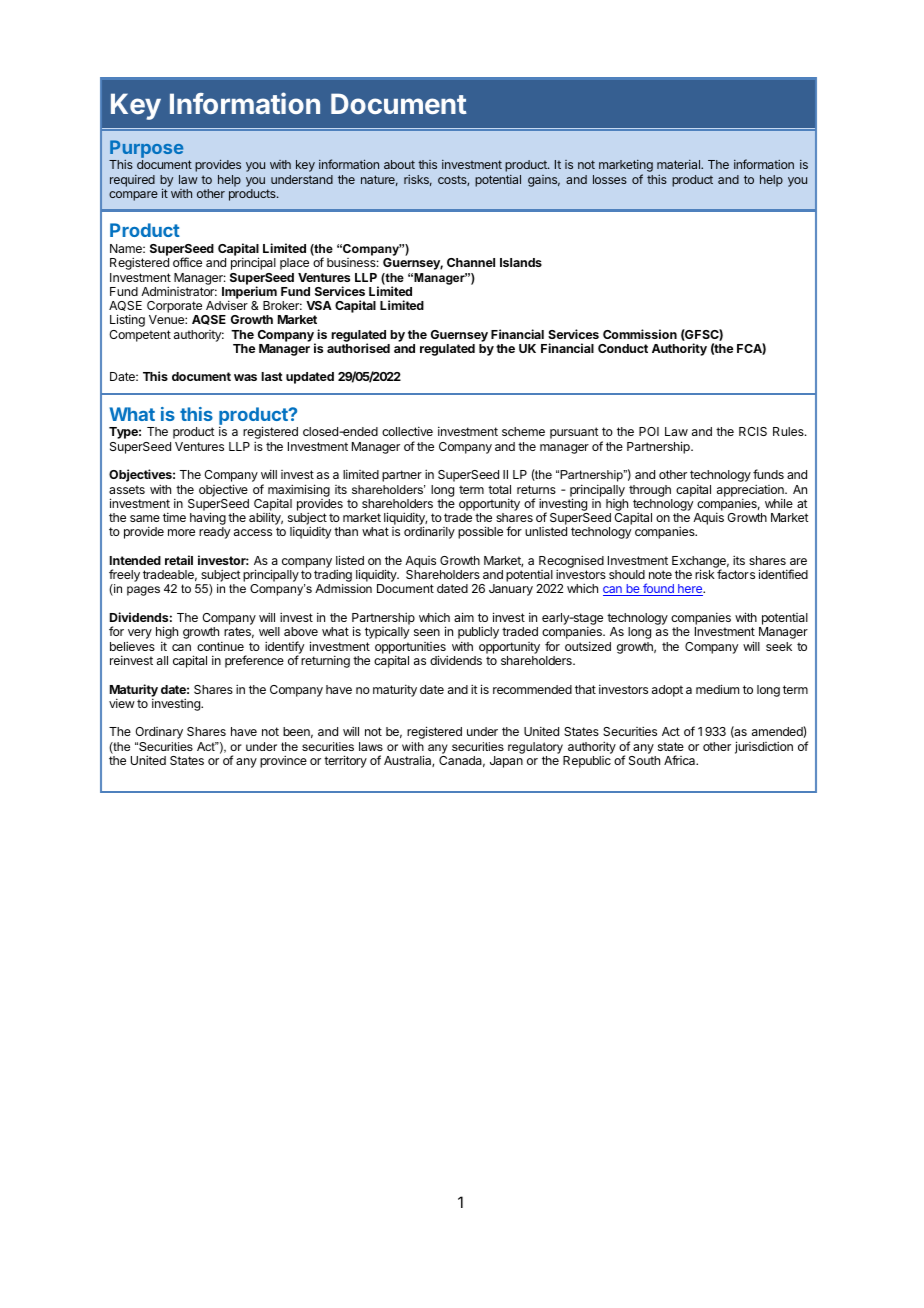 The image size is (924, 1308). I want to click on here, so click(690, 590).
